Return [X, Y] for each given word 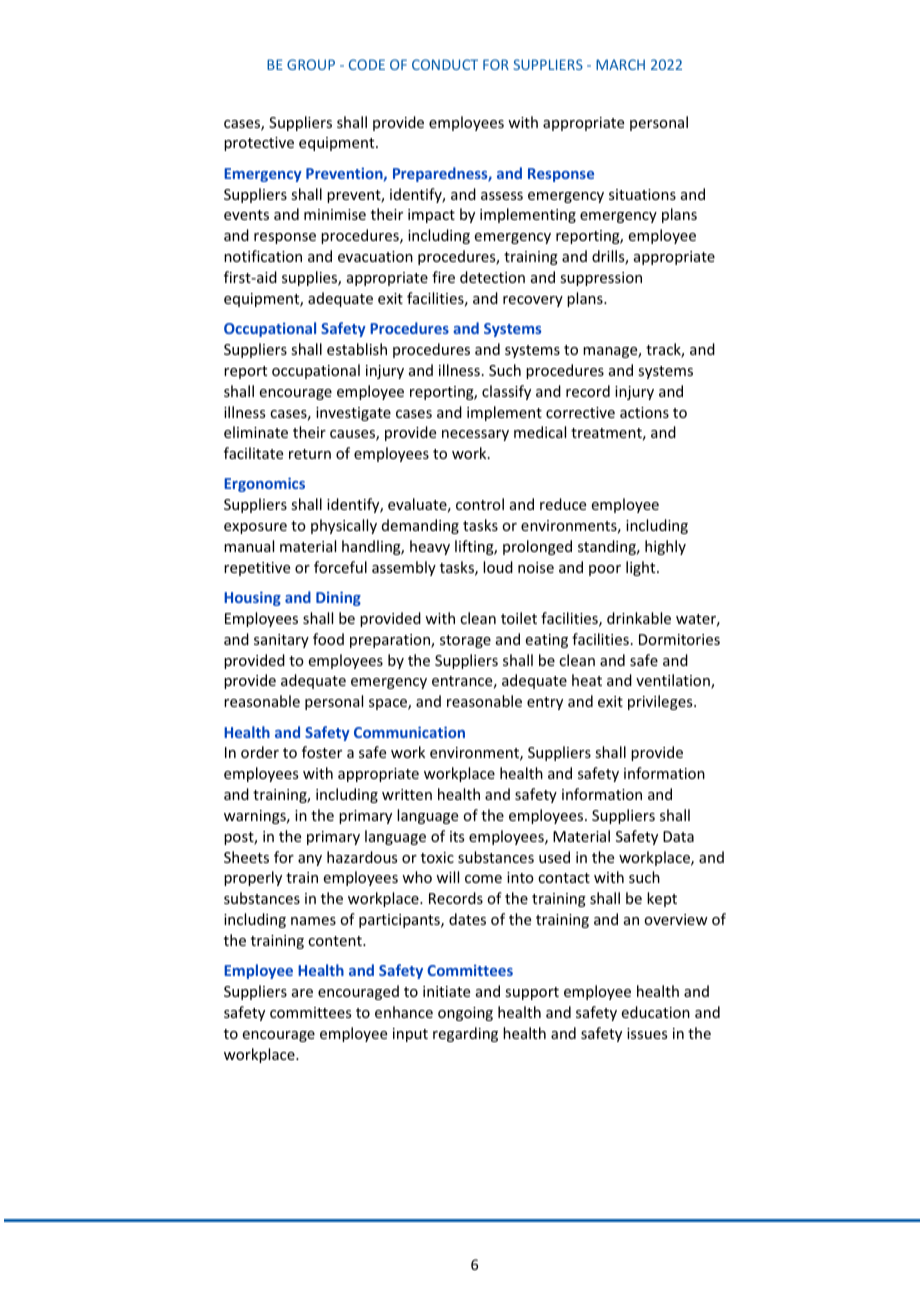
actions [644, 412]
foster [322, 752]
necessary [475, 435]
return [310, 454]
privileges [661, 702]
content [336, 941]
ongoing [465, 1014]
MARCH [620, 64]
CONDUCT [445, 64]
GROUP [311, 64]
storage [465, 641]
